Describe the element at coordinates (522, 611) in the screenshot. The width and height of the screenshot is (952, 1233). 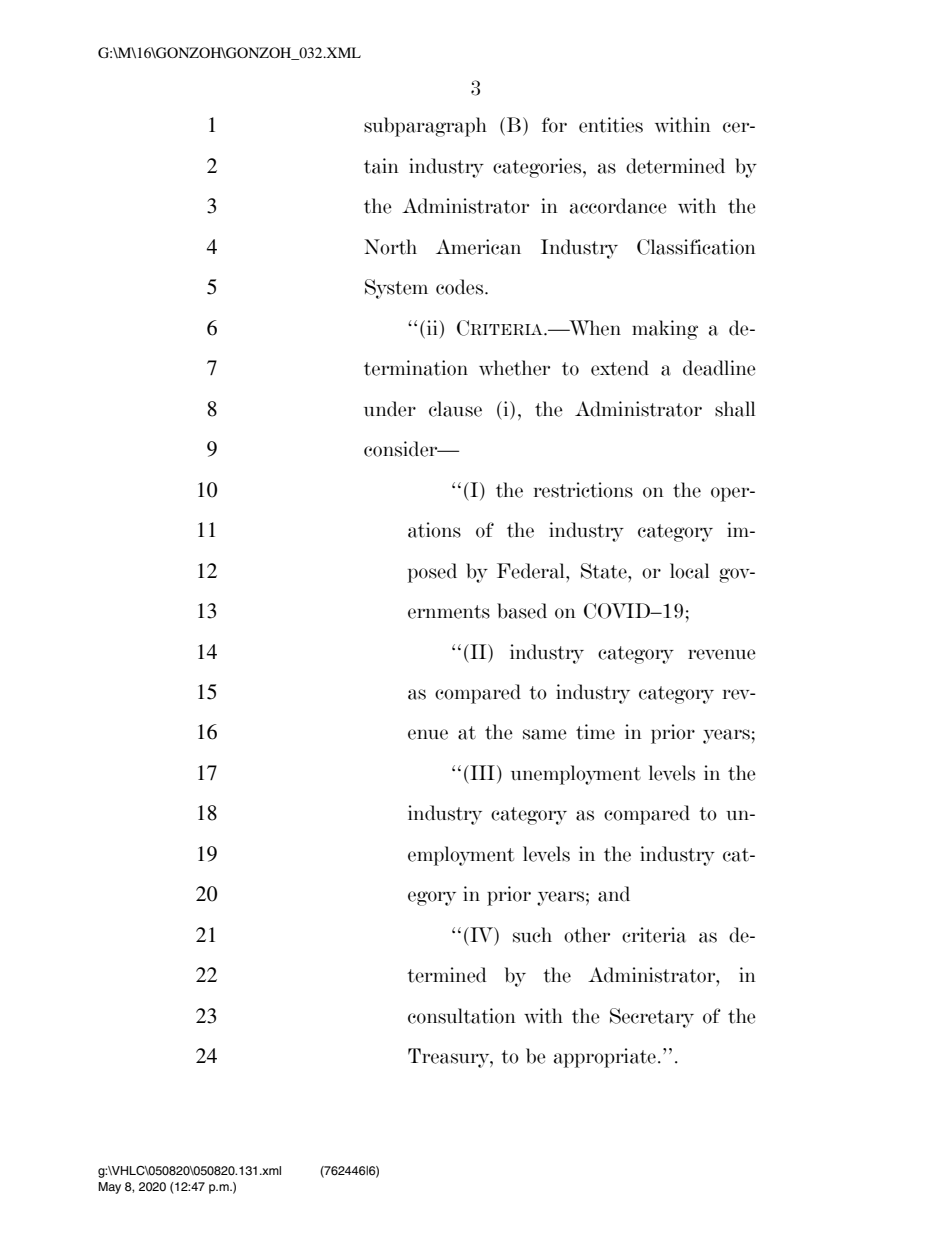
I see `based` at that location.
